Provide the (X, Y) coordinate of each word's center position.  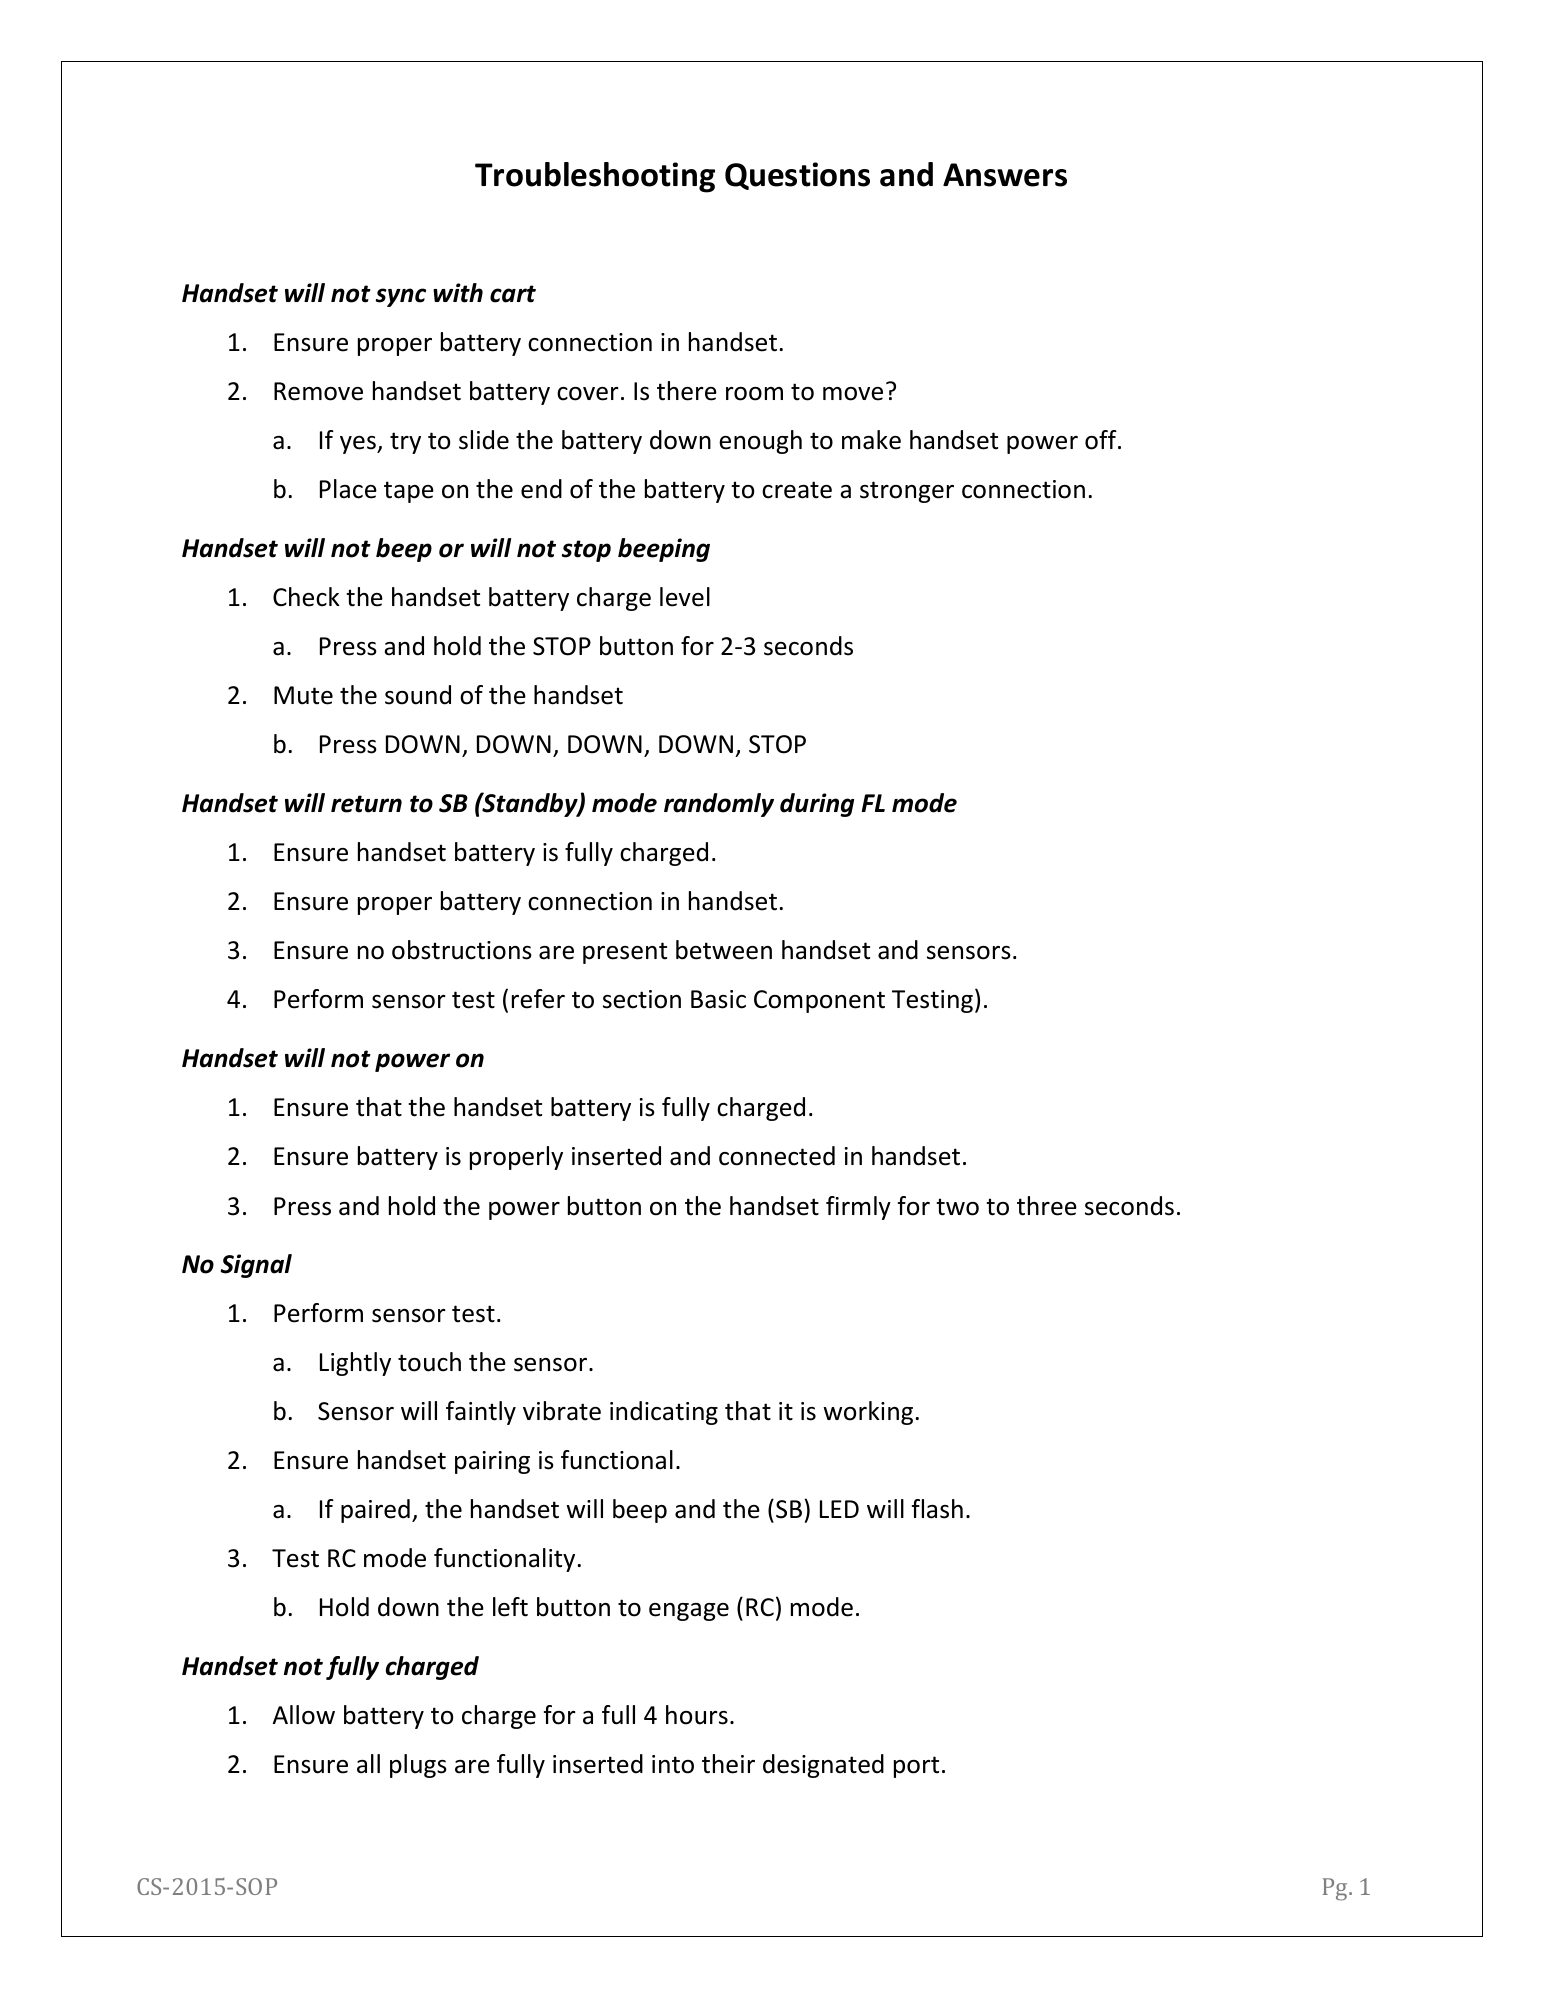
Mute (303, 695)
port (916, 1767)
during (817, 805)
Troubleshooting (595, 177)
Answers (1005, 175)
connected (777, 1156)
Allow (304, 1715)
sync (401, 297)
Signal (256, 1266)
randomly (719, 805)
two (957, 1207)
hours (697, 1715)
